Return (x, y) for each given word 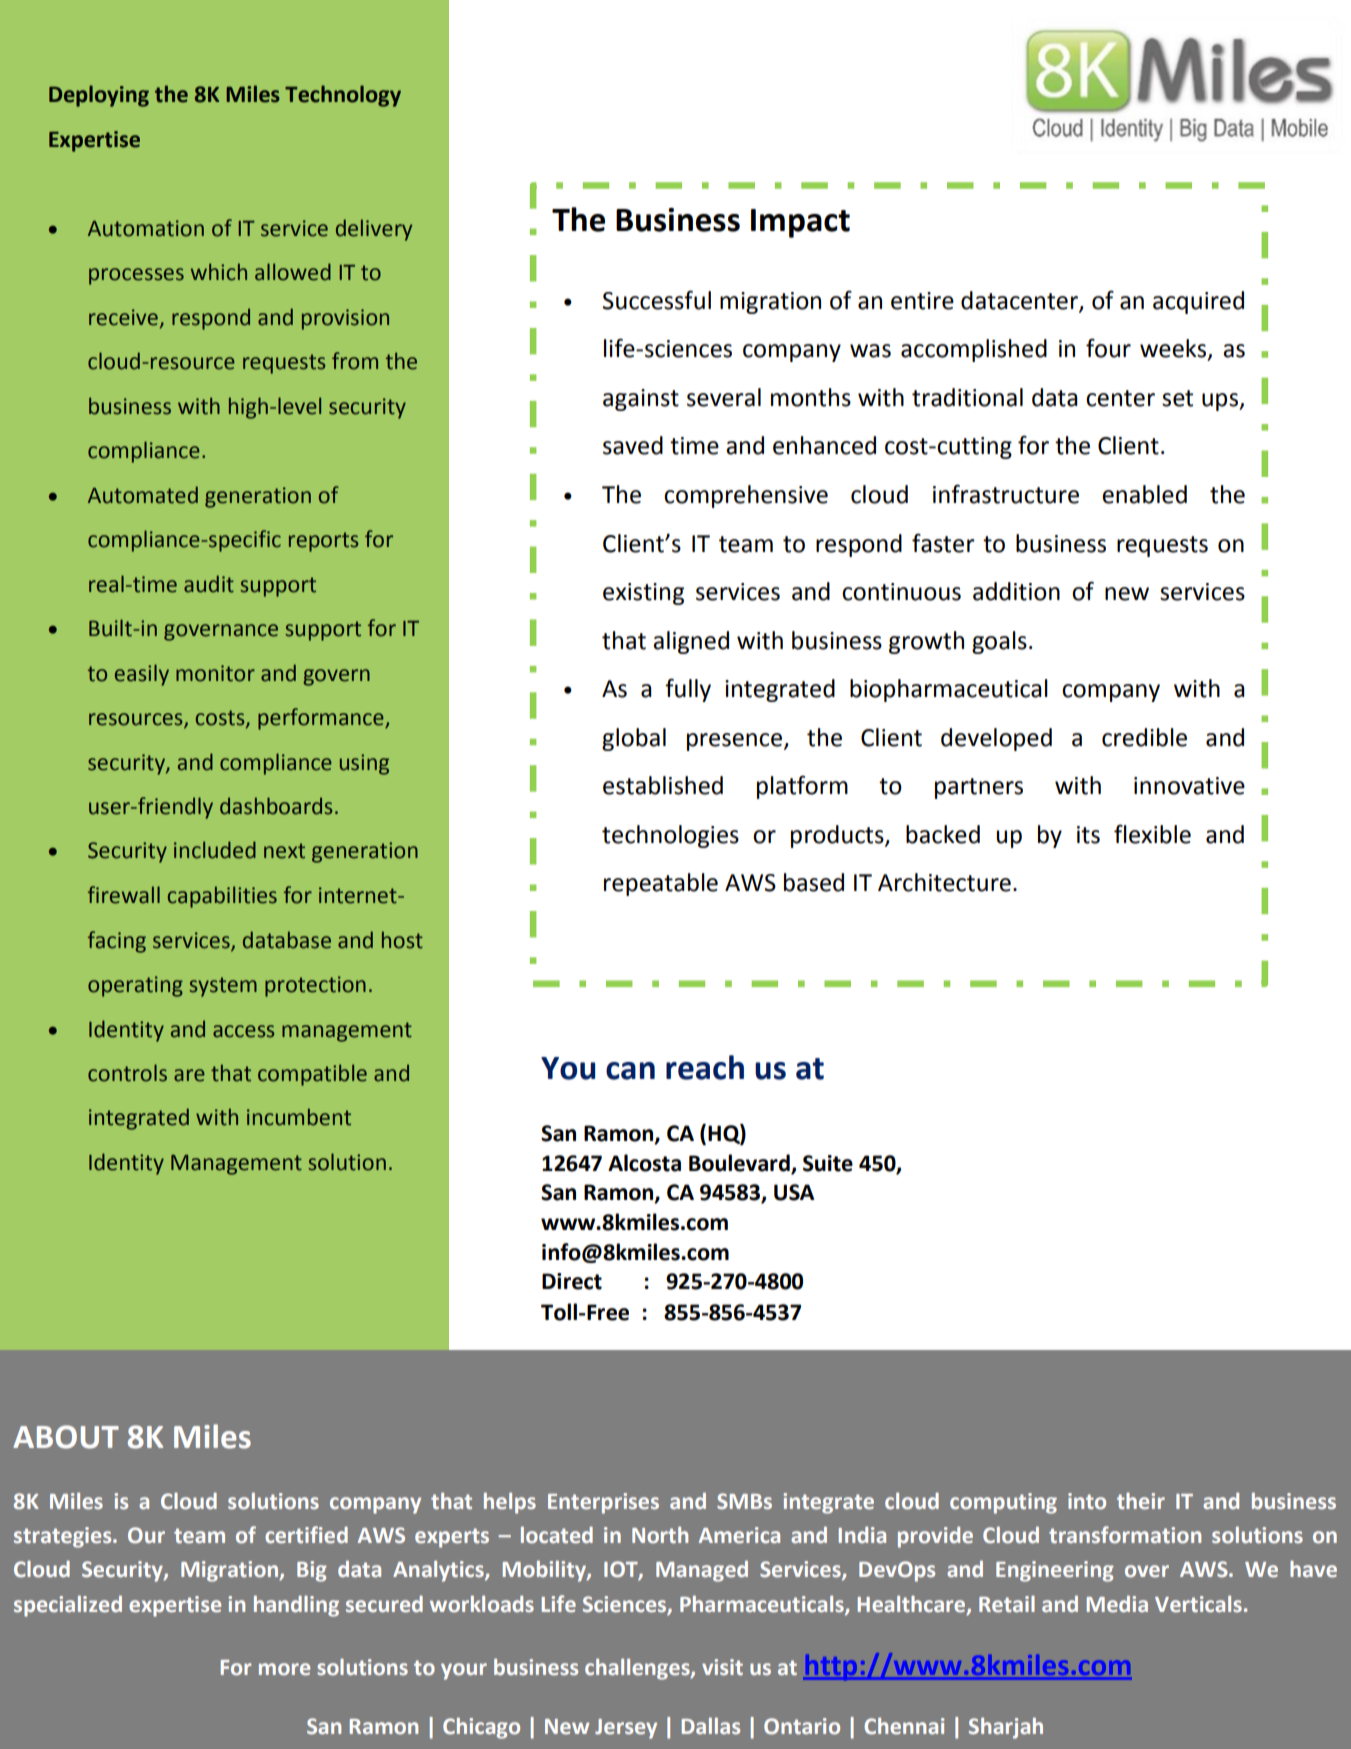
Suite (828, 1163)
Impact (800, 223)
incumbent (299, 1117)
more (284, 1669)
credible (1144, 737)
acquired (1198, 302)
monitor (215, 673)
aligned (691, 642)
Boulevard (739, 1163)
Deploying (99, 96)
